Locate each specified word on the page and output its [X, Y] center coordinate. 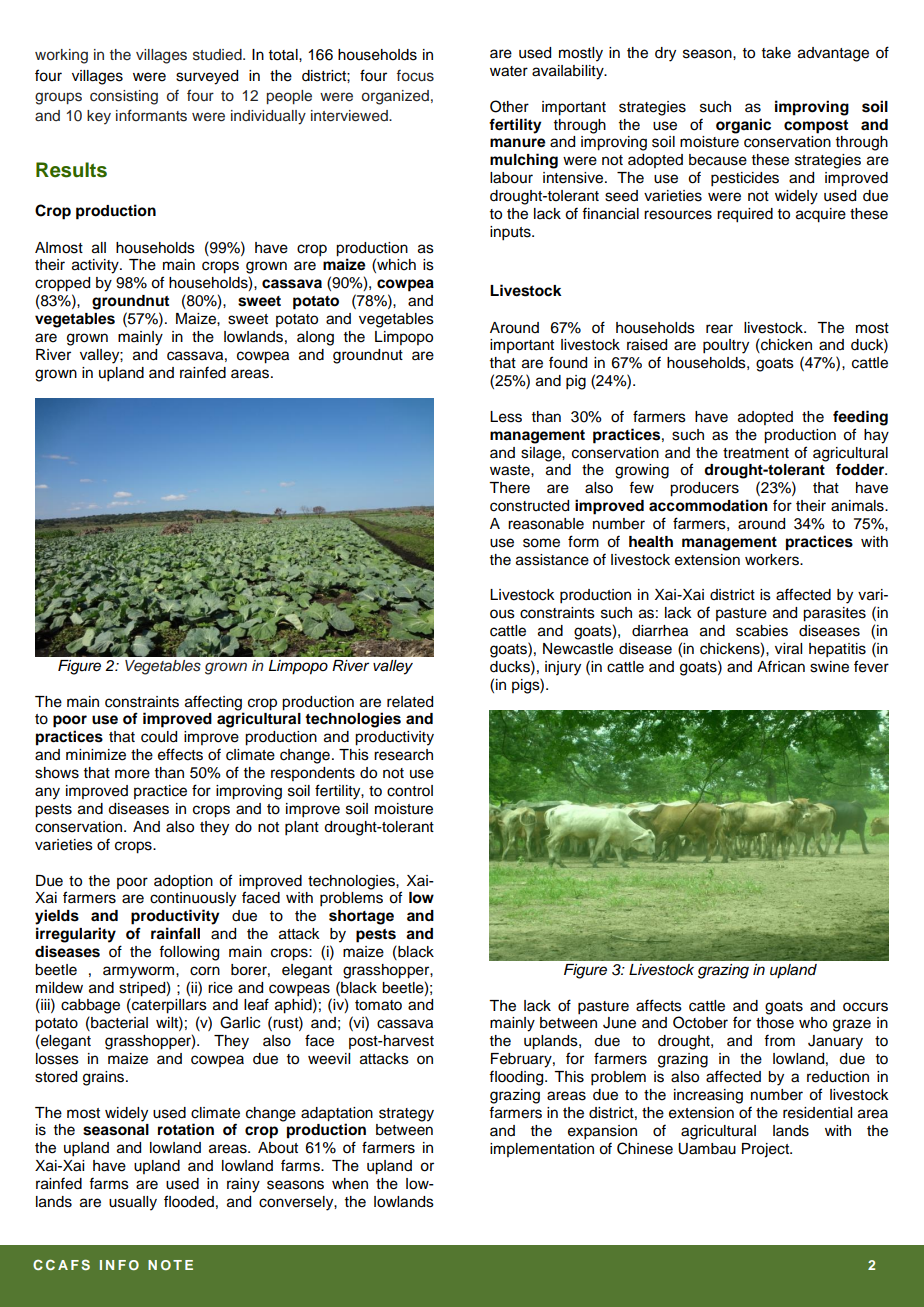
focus [415, 76]
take [776, 53]
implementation [542, 1150]
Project [766, 1150]
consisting [124, 97]
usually [133, 1203]
